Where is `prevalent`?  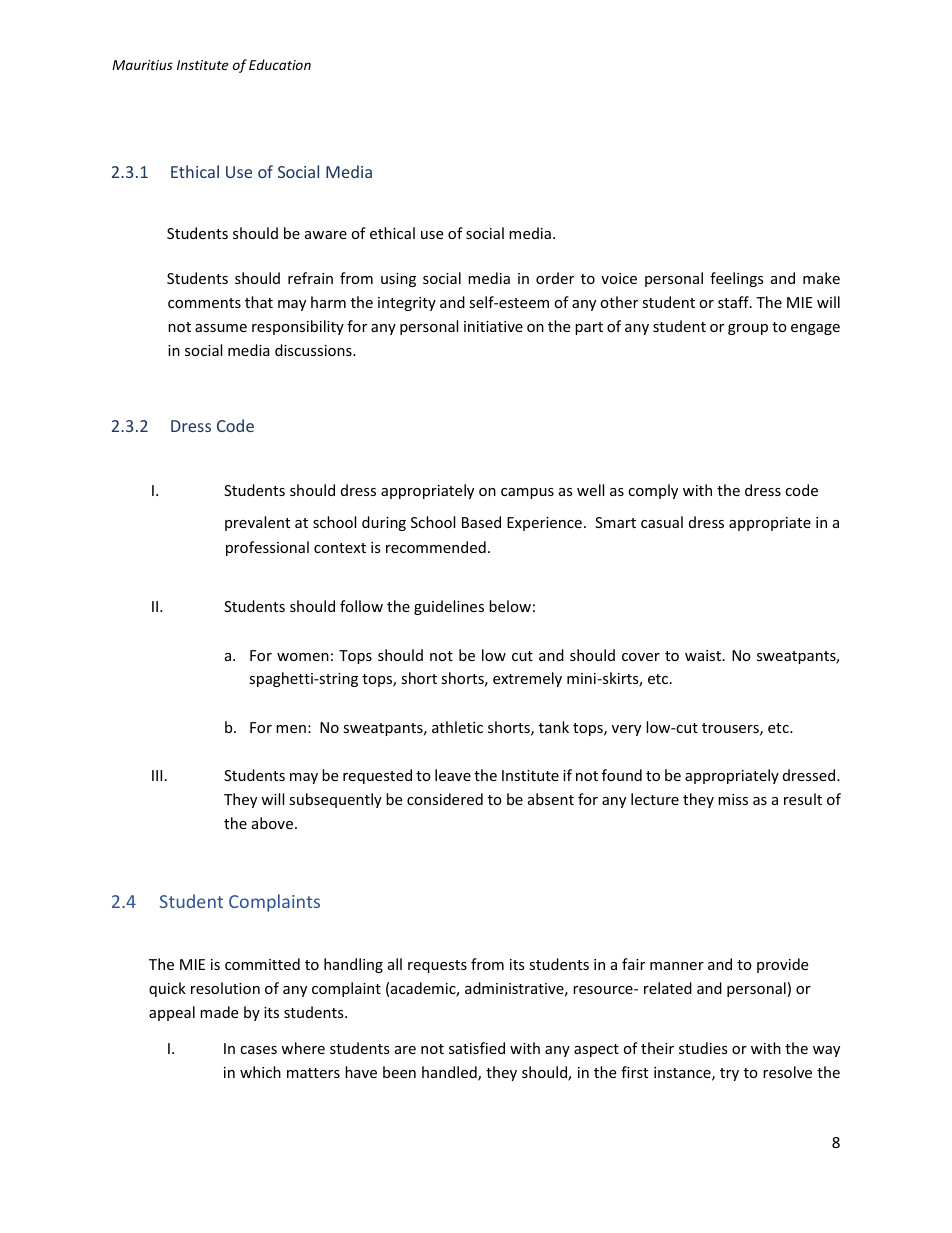
prevalent is located at coordinates (257, 523).
